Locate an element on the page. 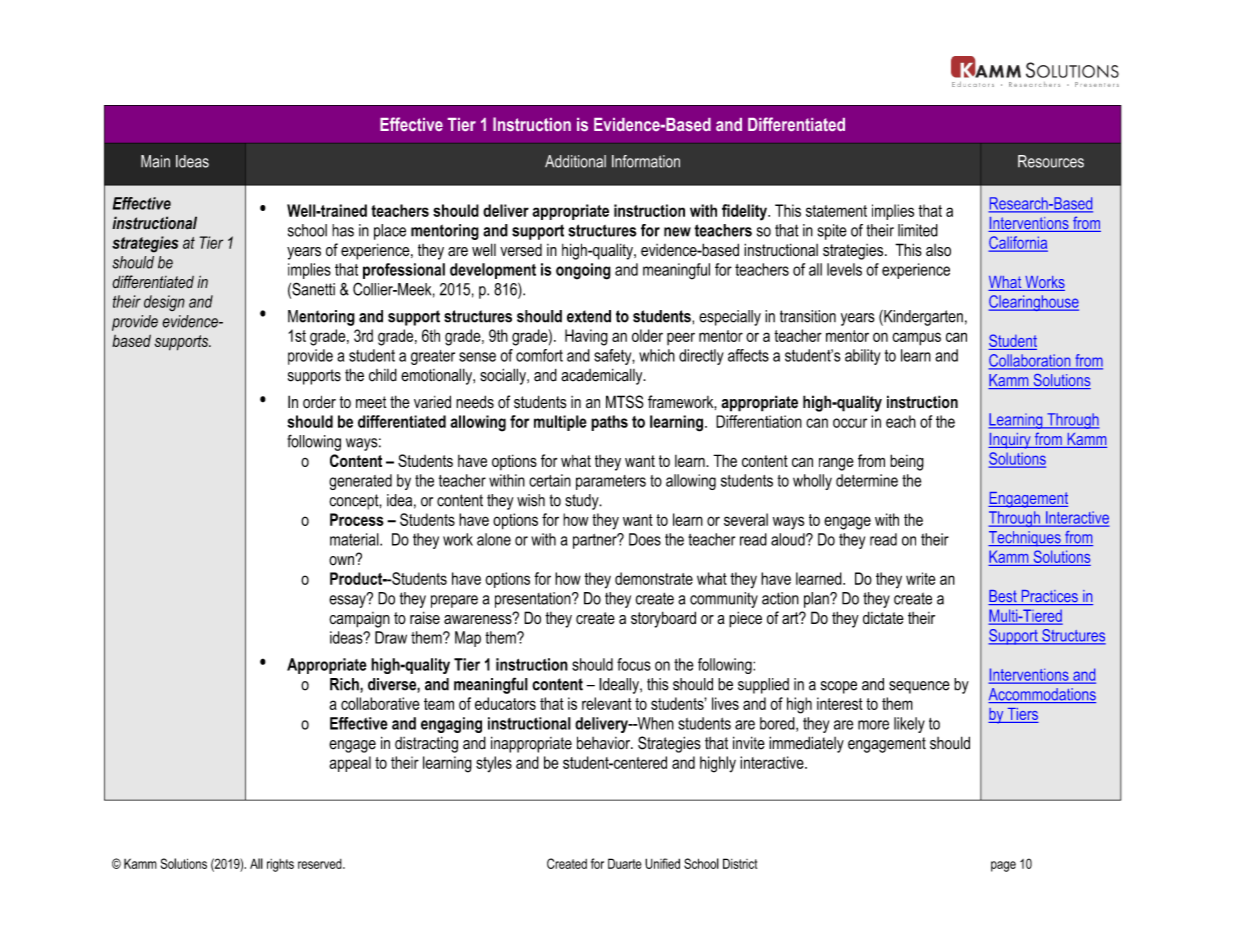 The height and width of the image is (952, 1233). rights is located at coordinates (280, 865).
